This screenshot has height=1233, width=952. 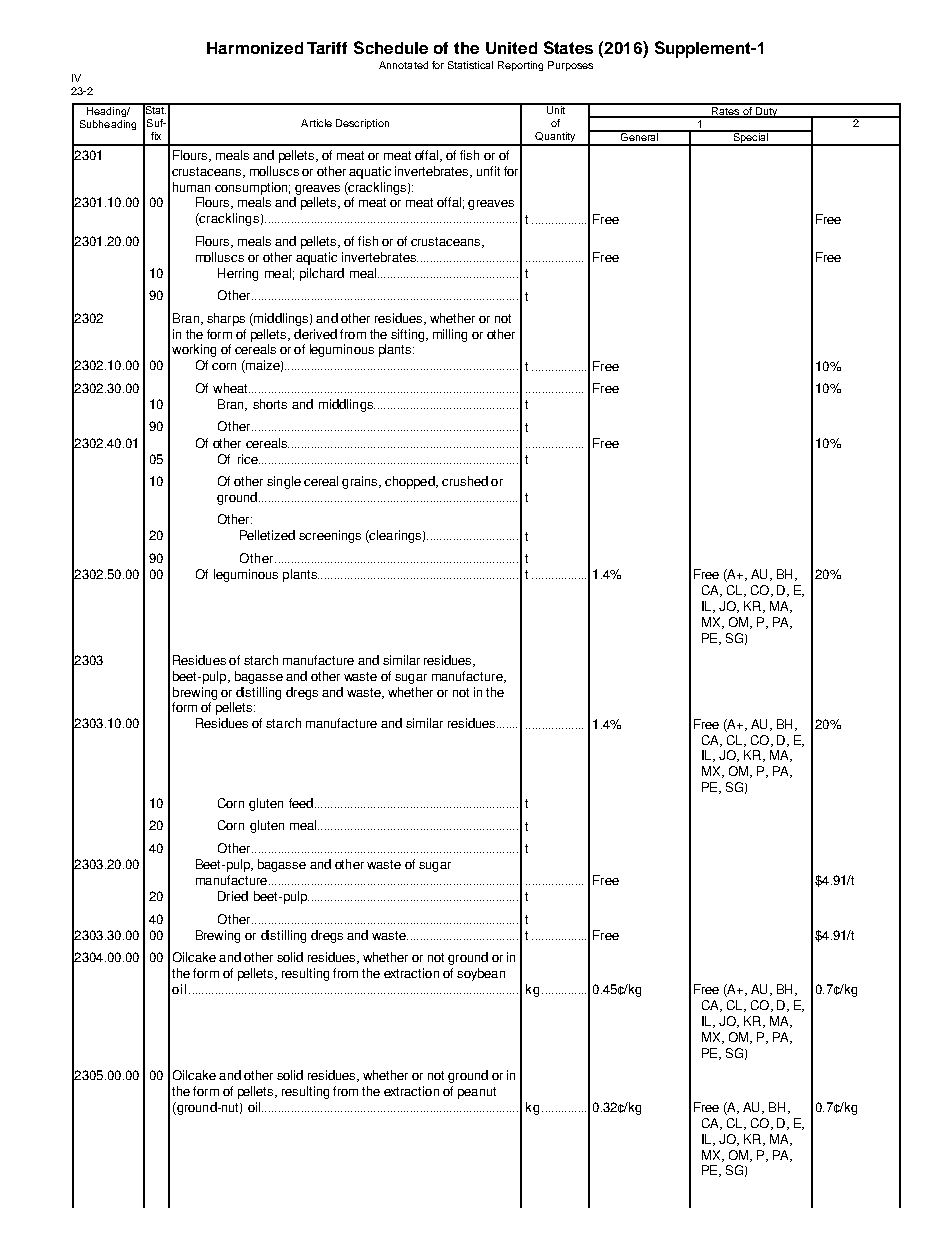 I want to click on Pelletized, so click(x=267, y=535).
